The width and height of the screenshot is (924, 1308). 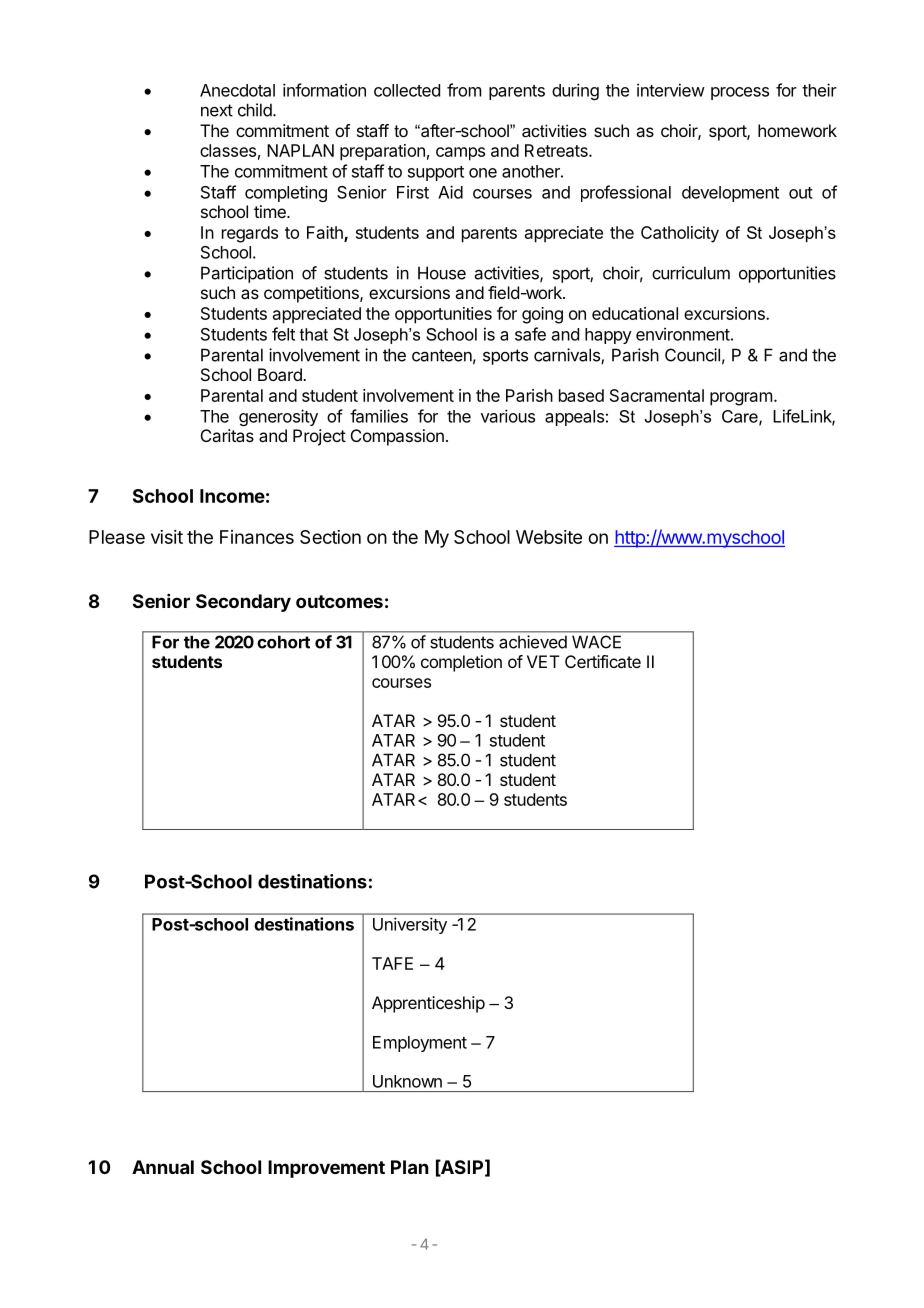 What do you see at coordinates (508, 416) in the screenshot?
I see `various` at bounding box center [508, 416].
